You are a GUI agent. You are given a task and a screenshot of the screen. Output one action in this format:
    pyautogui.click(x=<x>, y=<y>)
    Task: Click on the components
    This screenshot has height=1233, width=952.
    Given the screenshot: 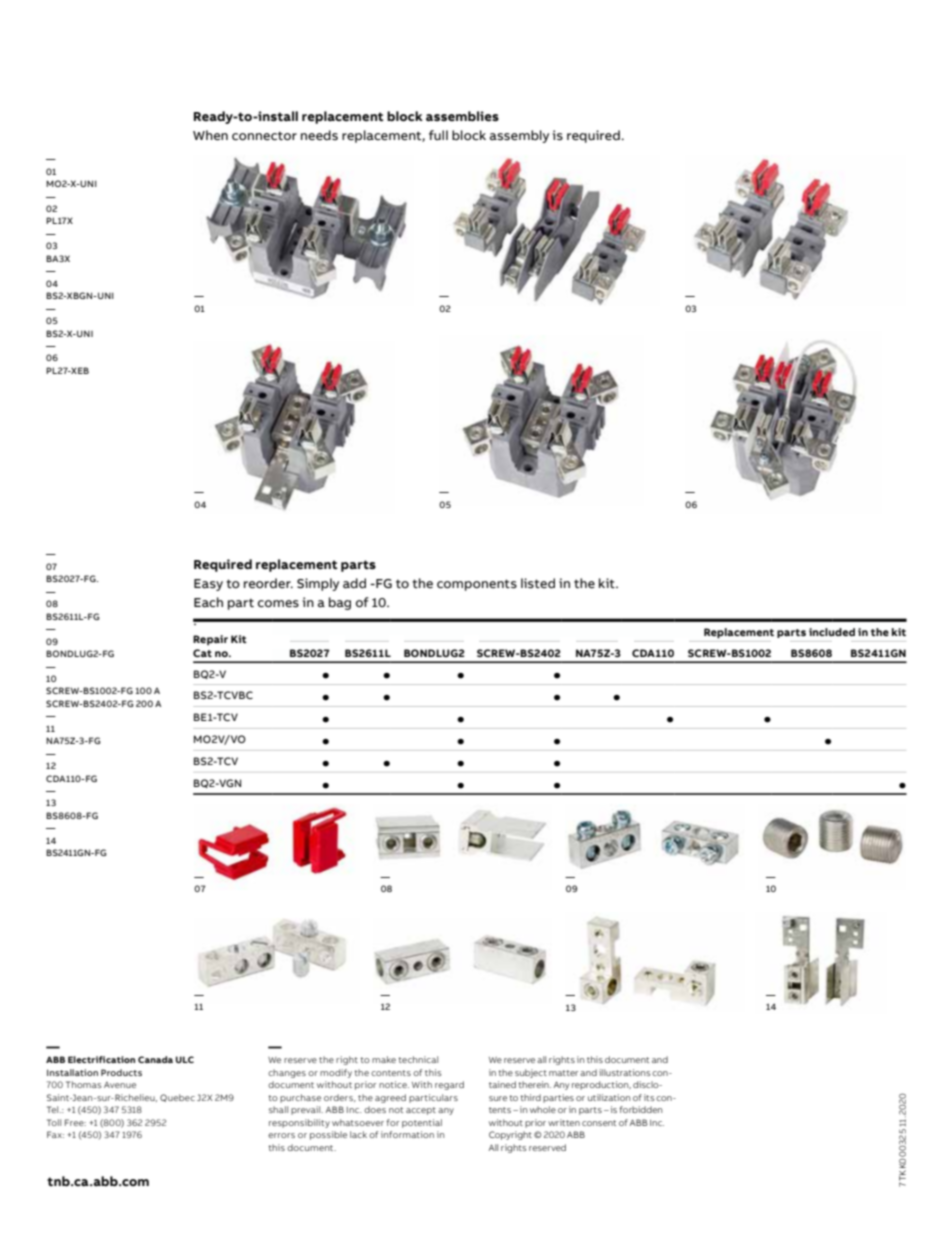 What is the action you would take?
    pyautogui.click(x=477, y=585)
